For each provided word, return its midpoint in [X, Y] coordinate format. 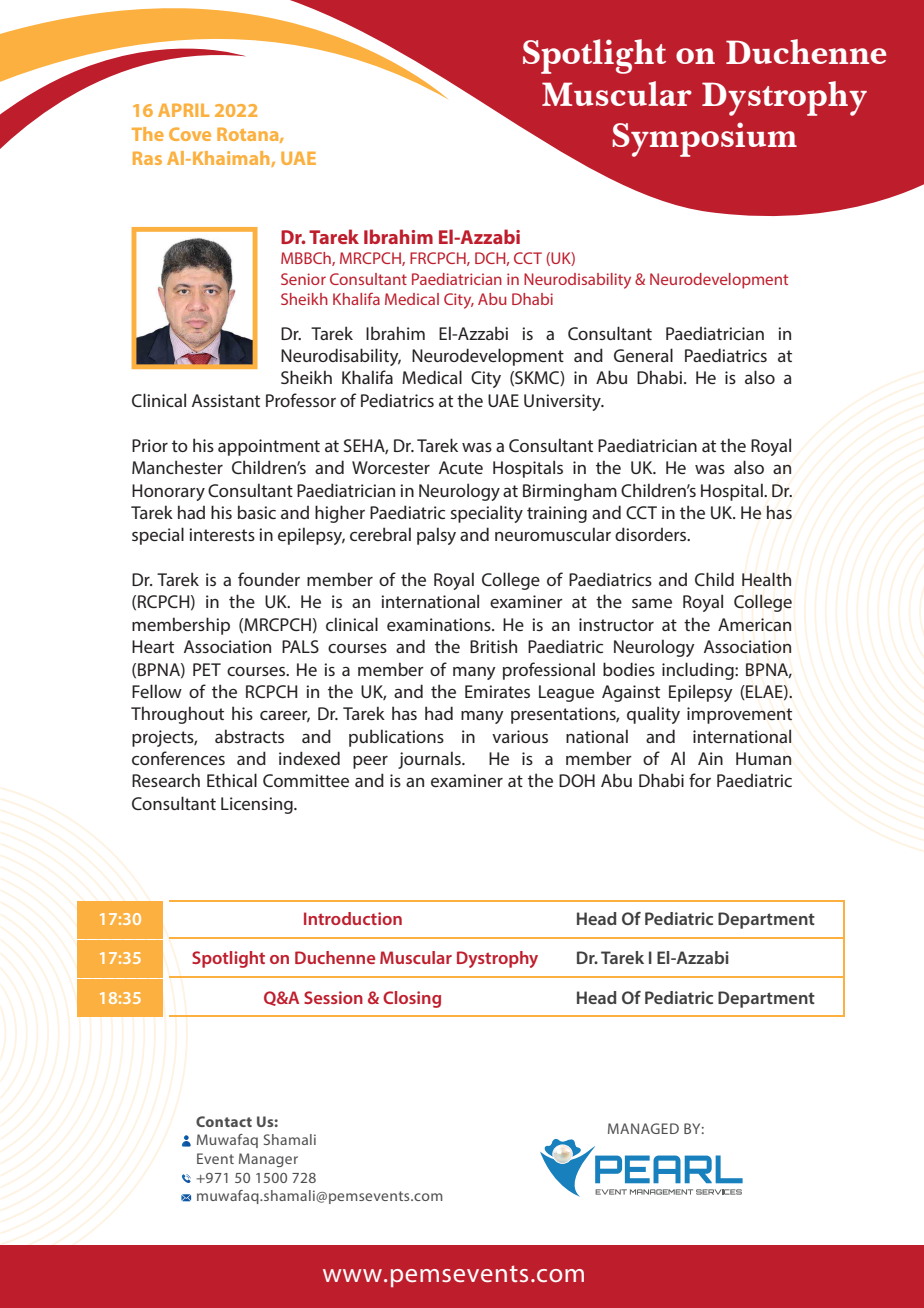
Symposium [704, 139]
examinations [440, 624]
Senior [303, 279]
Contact [224, 1121]
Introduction [353, 918]
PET [207, 669]
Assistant [226, 400]
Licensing [258, 805]
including [699, 671]
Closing [412, 999]
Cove [190, 134]
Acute [461, 467]
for [700, 780]
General [643, 355]
